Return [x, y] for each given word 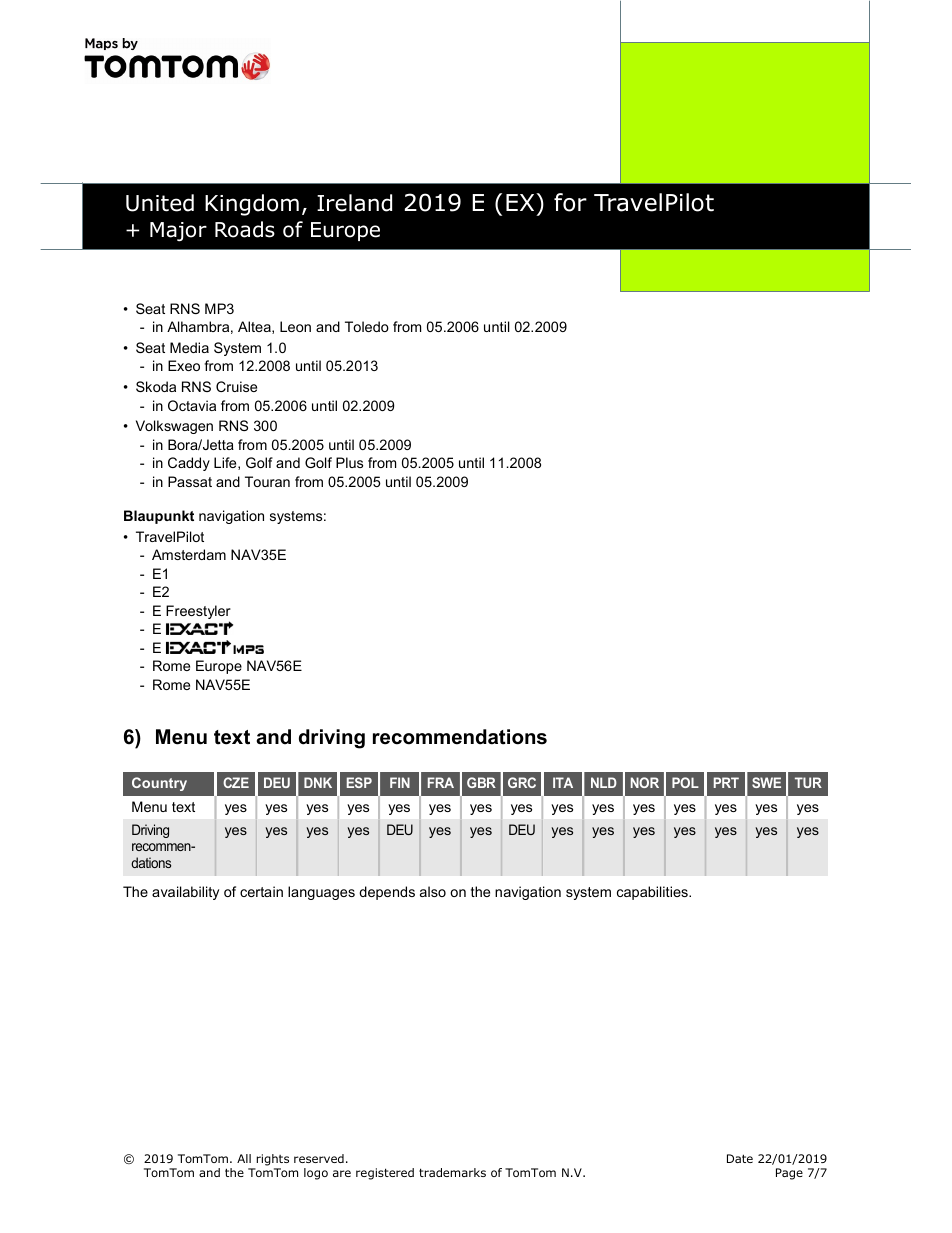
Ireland [354, 203]
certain [261, 891]
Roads [245, 229]
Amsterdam [189, 554]
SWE [766, 782]
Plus [349, 462]
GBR [481, 782]
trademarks [452, 1172]
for [570, 202]
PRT [726, 782]
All [244, 1158]
